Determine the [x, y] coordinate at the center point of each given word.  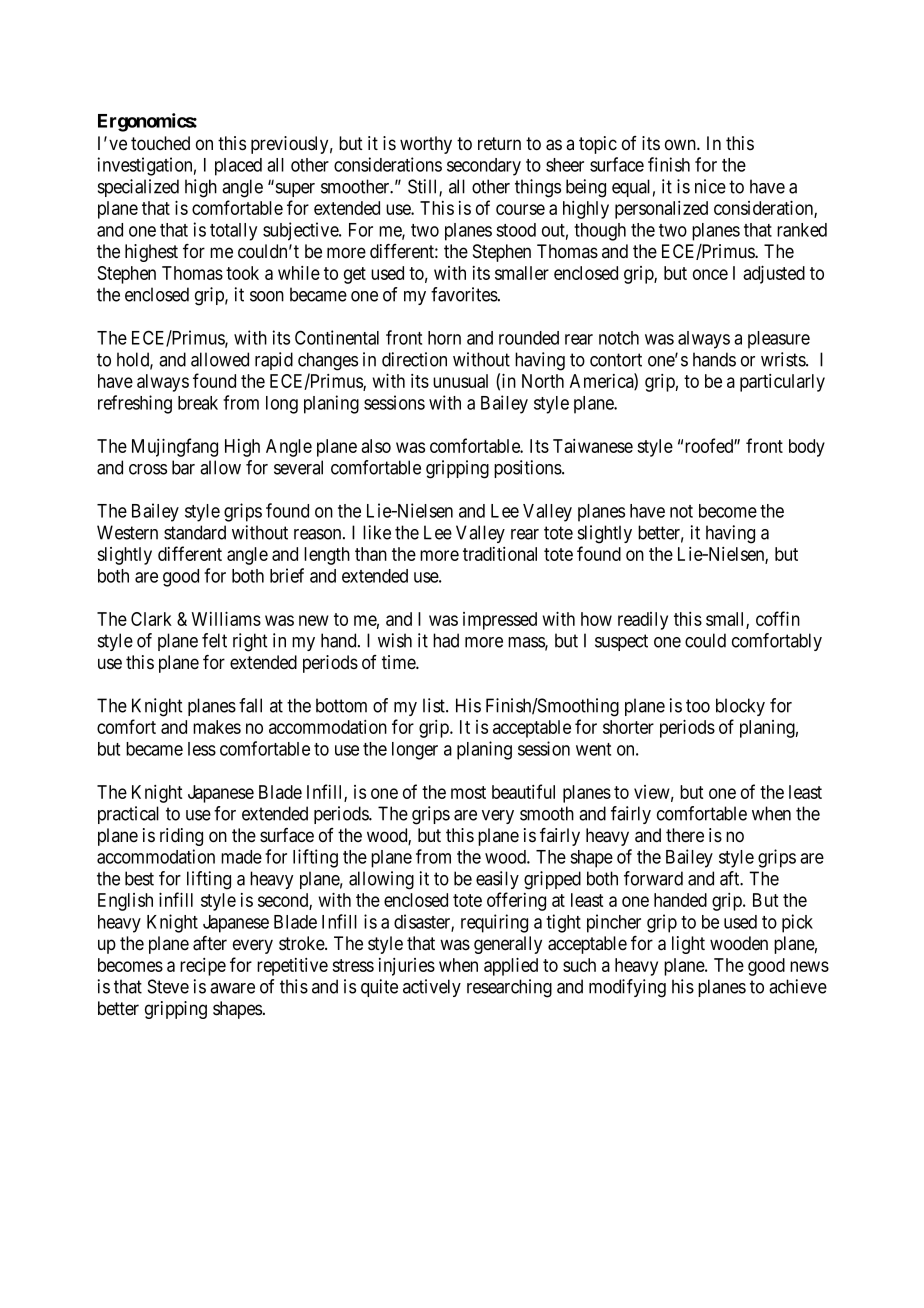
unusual [460, 381]
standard [195, 532]
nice [710, 186]
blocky [740, 707]
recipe [203, 967]
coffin [778, 618]
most [468, 792]
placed [238, 167]
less [202, 749]
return [499, 144]
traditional [500, 554]
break [198, 403]
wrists [784, 359]
